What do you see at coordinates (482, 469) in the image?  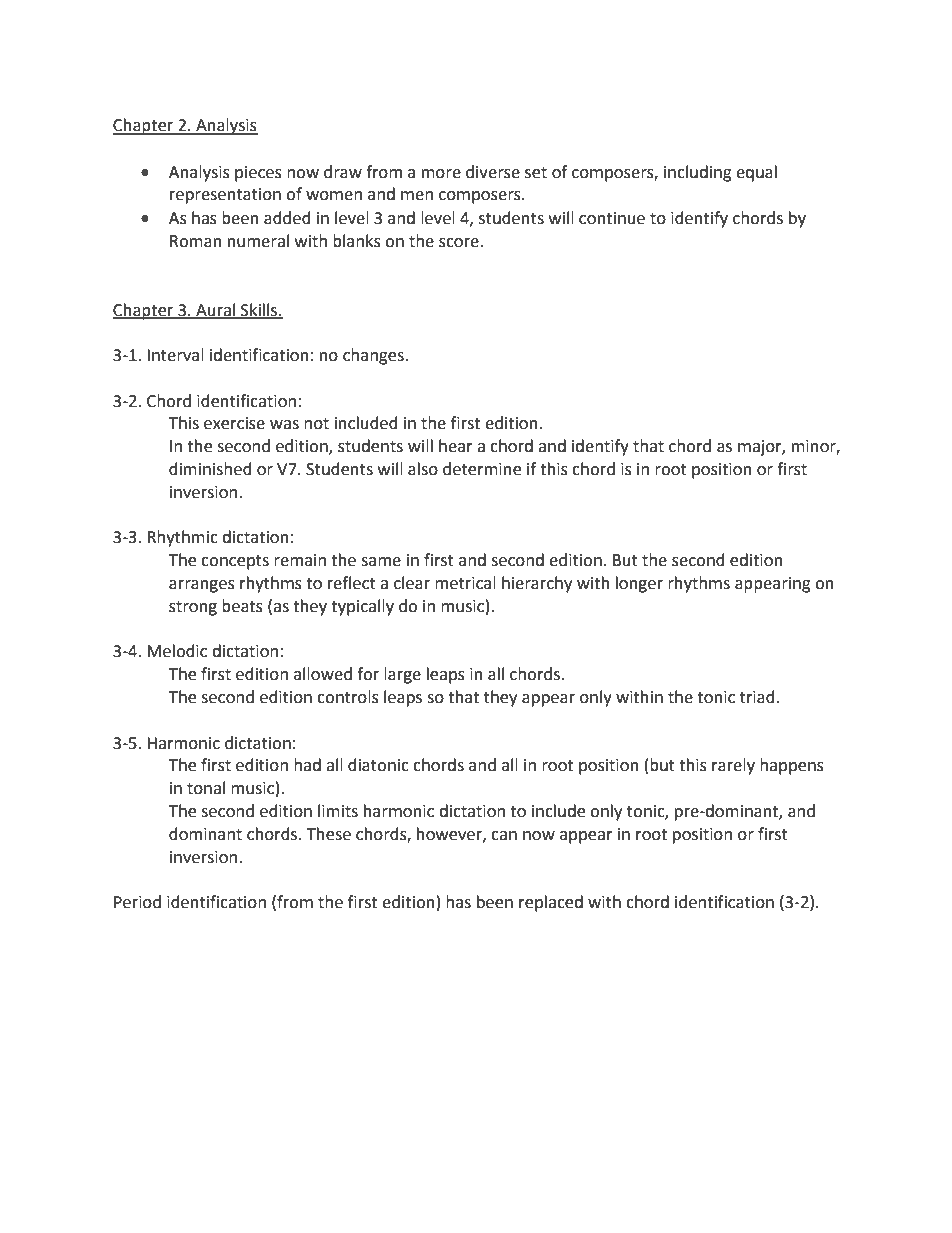 I see `determine` at bounding box center [482, 469].
